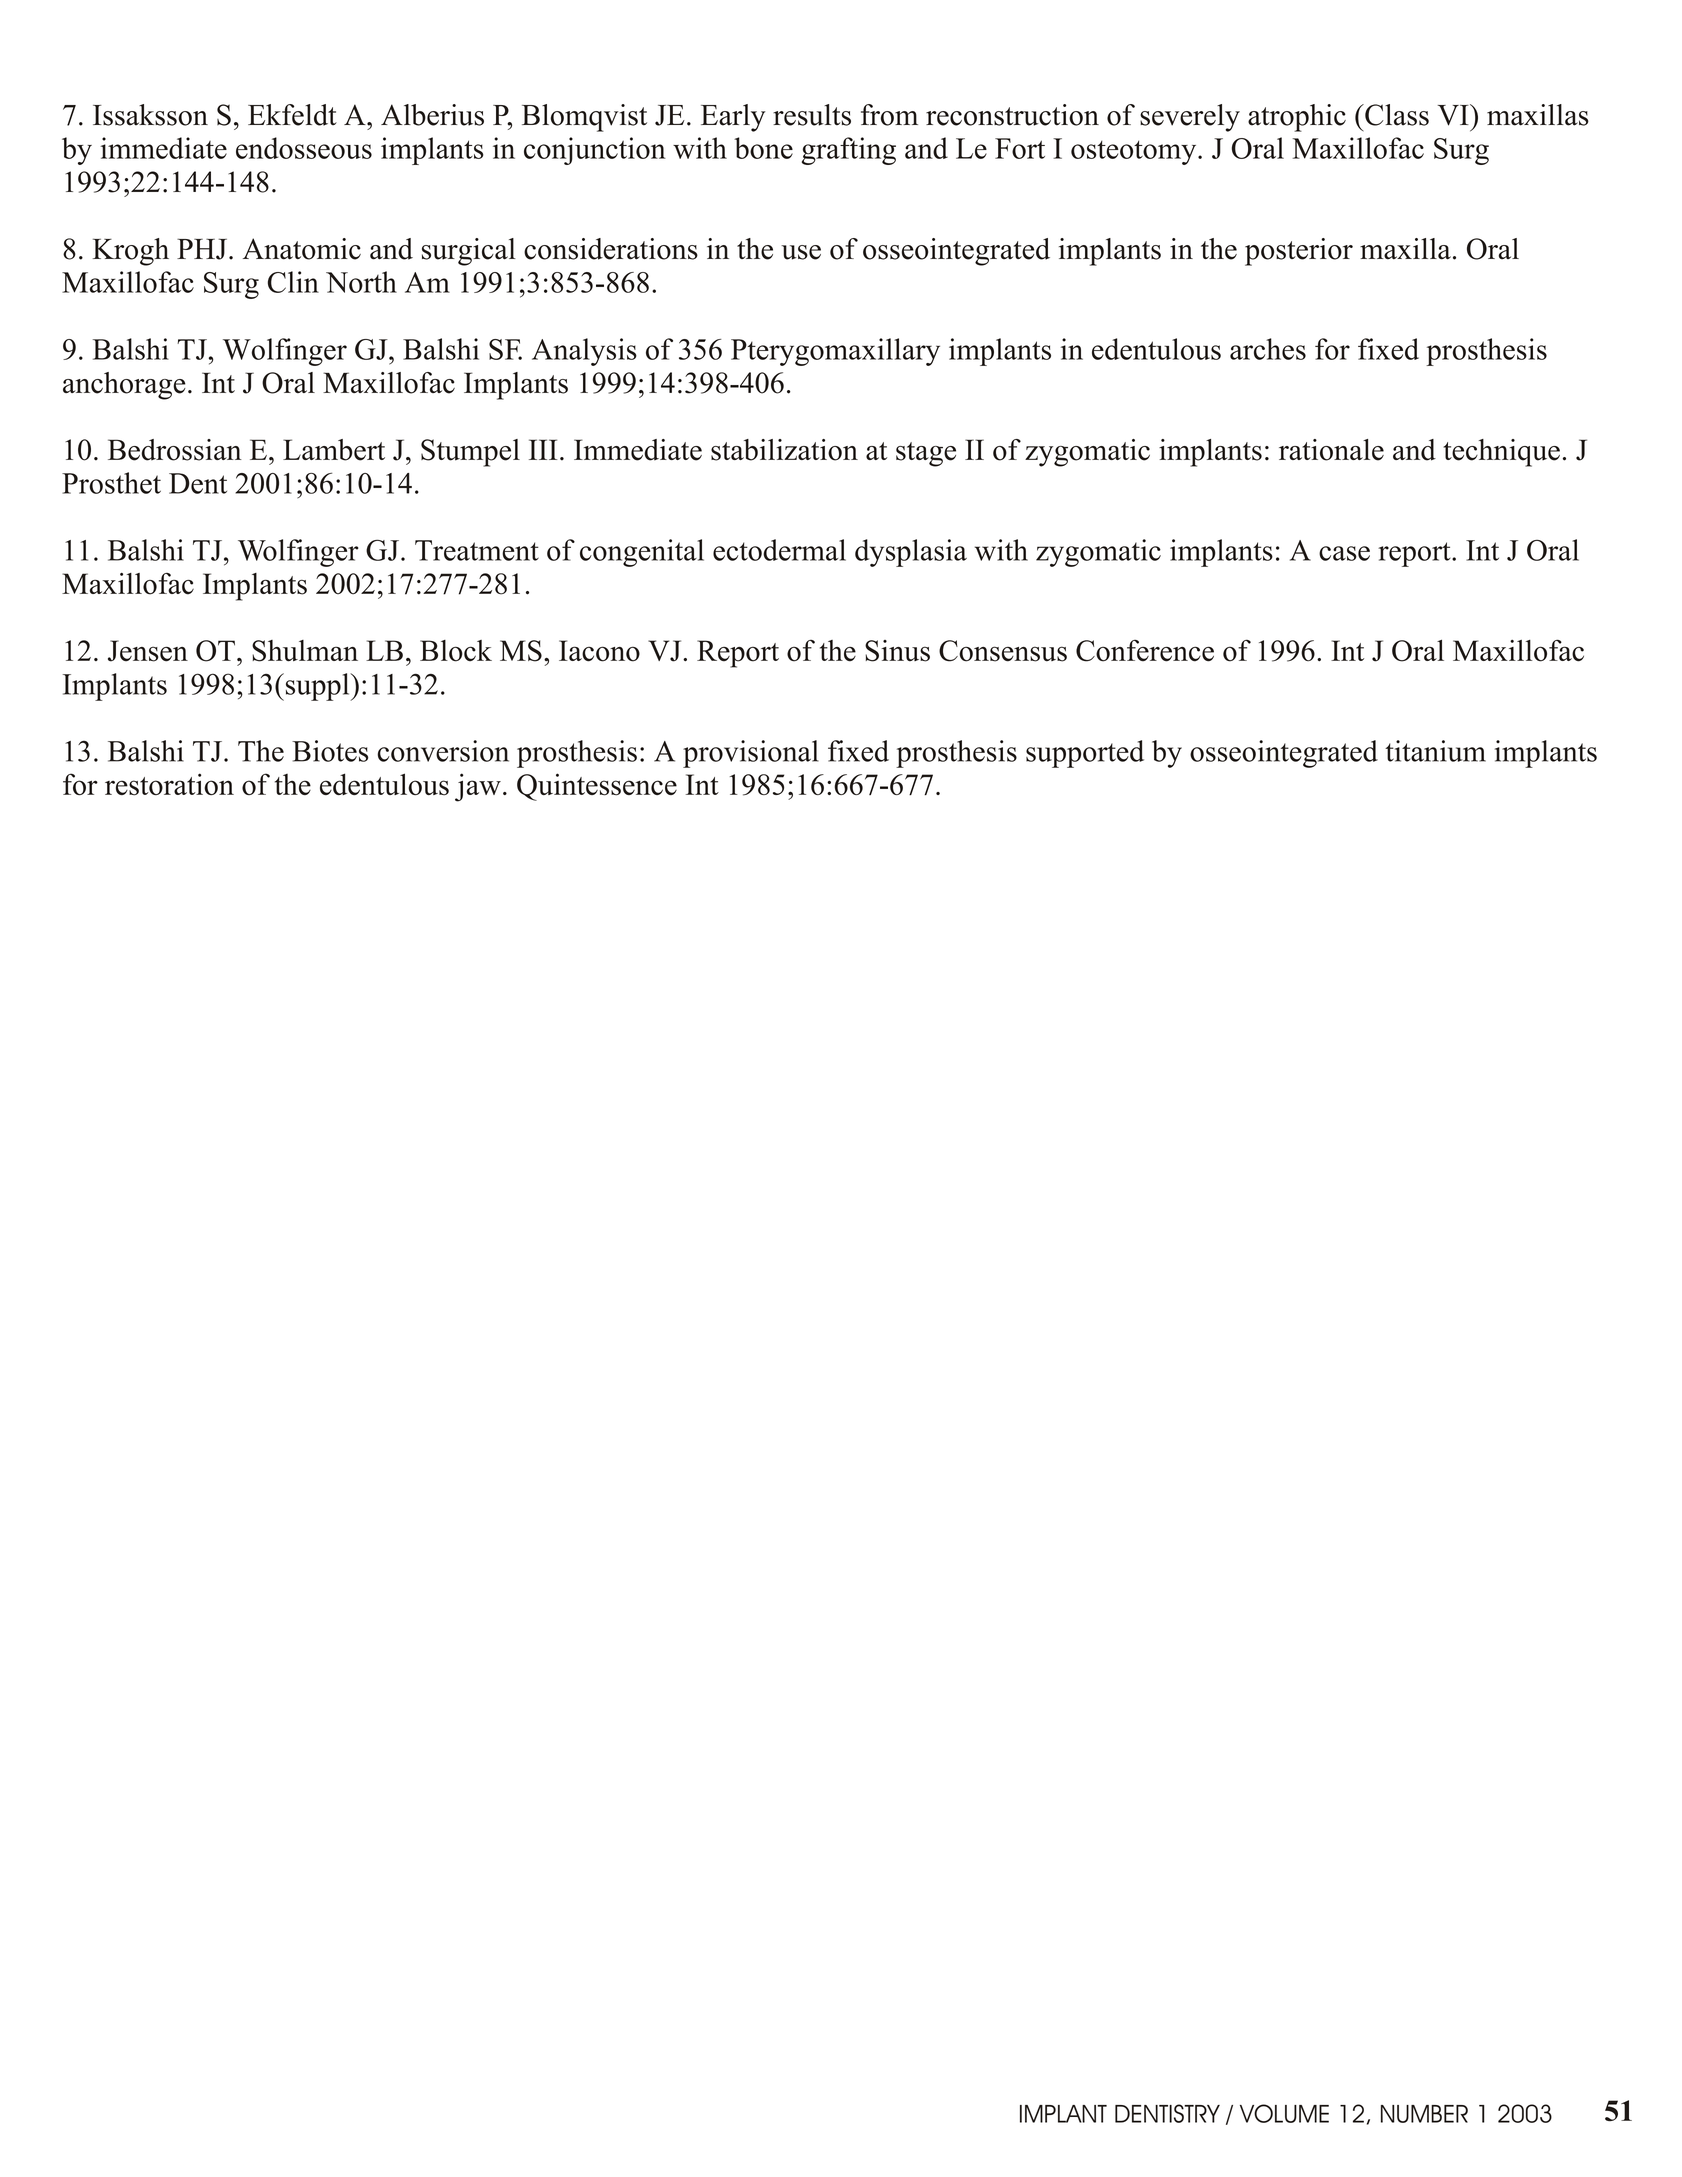  I want to click on atrophic, so click(1297, 118).
